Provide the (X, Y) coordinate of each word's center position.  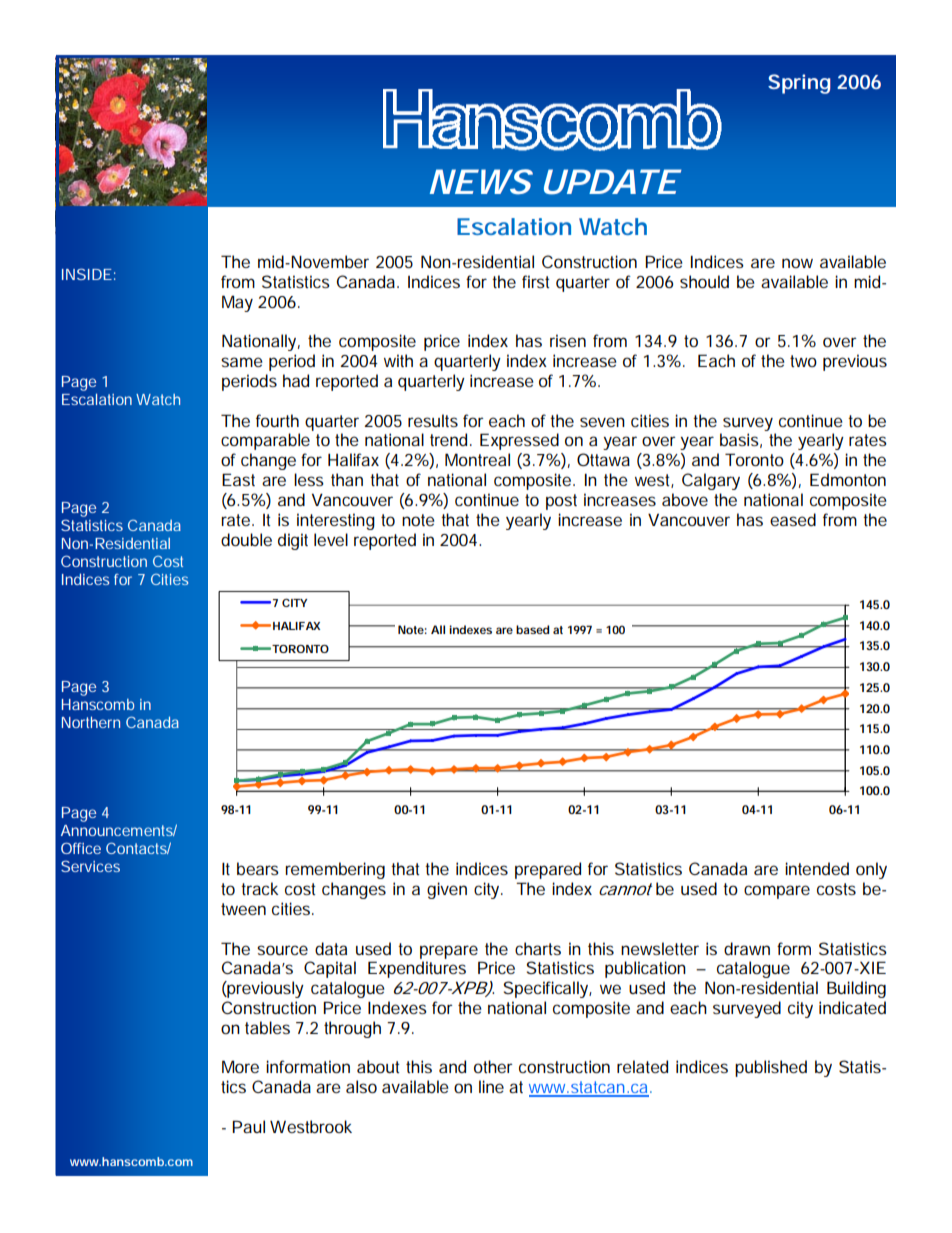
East (238, 479)
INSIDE (87, 274)
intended (817, 868)
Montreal (477, 459)
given (447, 890)
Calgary (711, 481)
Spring (799, 84)
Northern (91, 722)
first (535, 281)
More (240, 1066)
